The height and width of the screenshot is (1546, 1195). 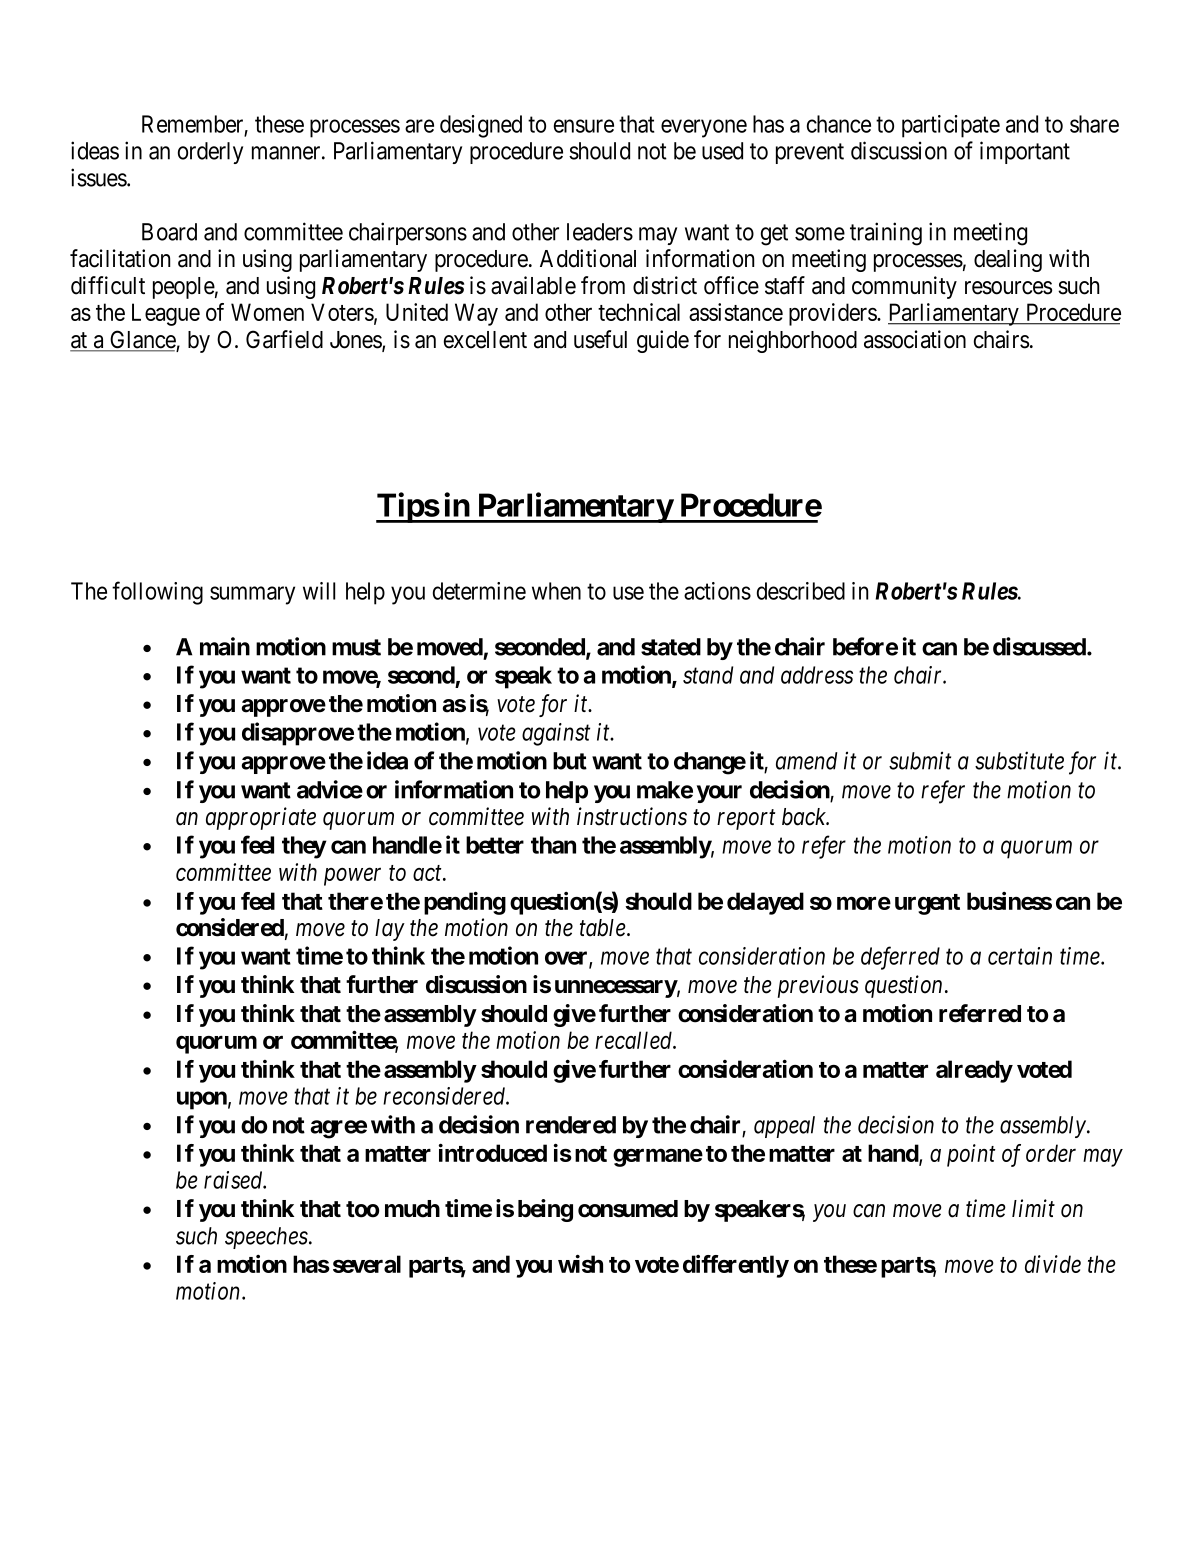 I want to click on consumed, so click(x=628, y=1209).
